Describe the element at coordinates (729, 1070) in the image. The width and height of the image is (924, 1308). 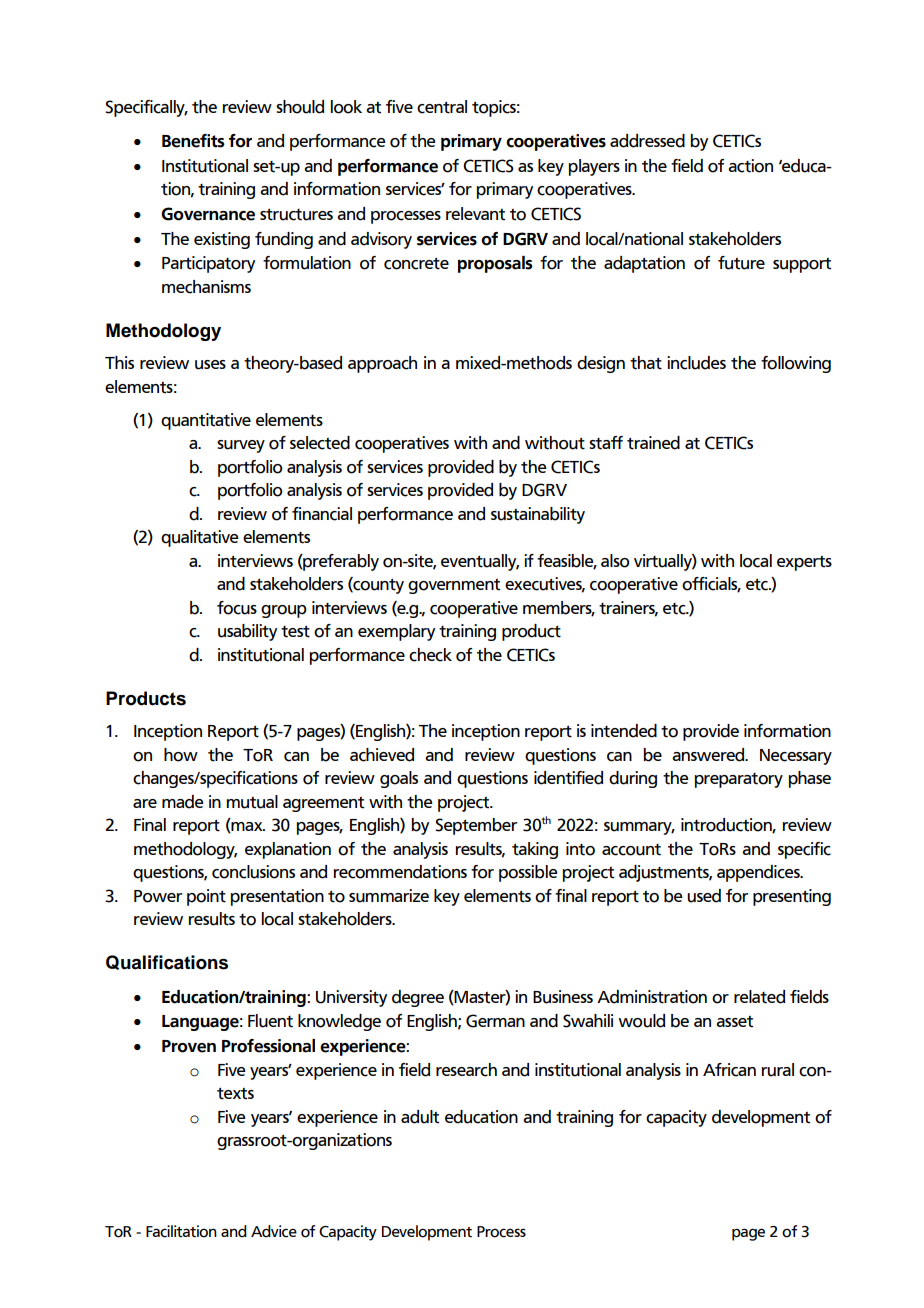
I see `African` at that location.
